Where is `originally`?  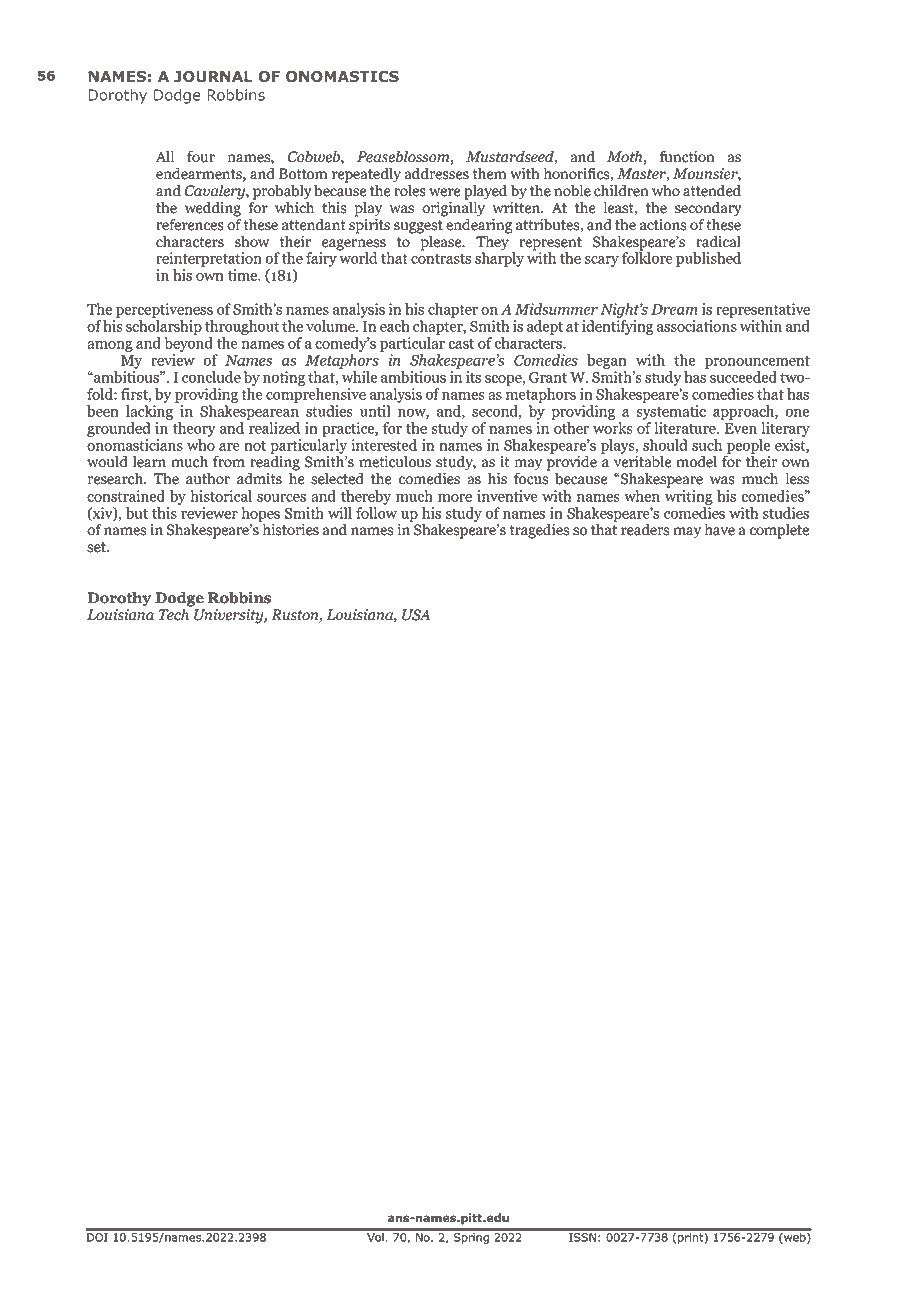
originally is located at coordinates (454, 208).
